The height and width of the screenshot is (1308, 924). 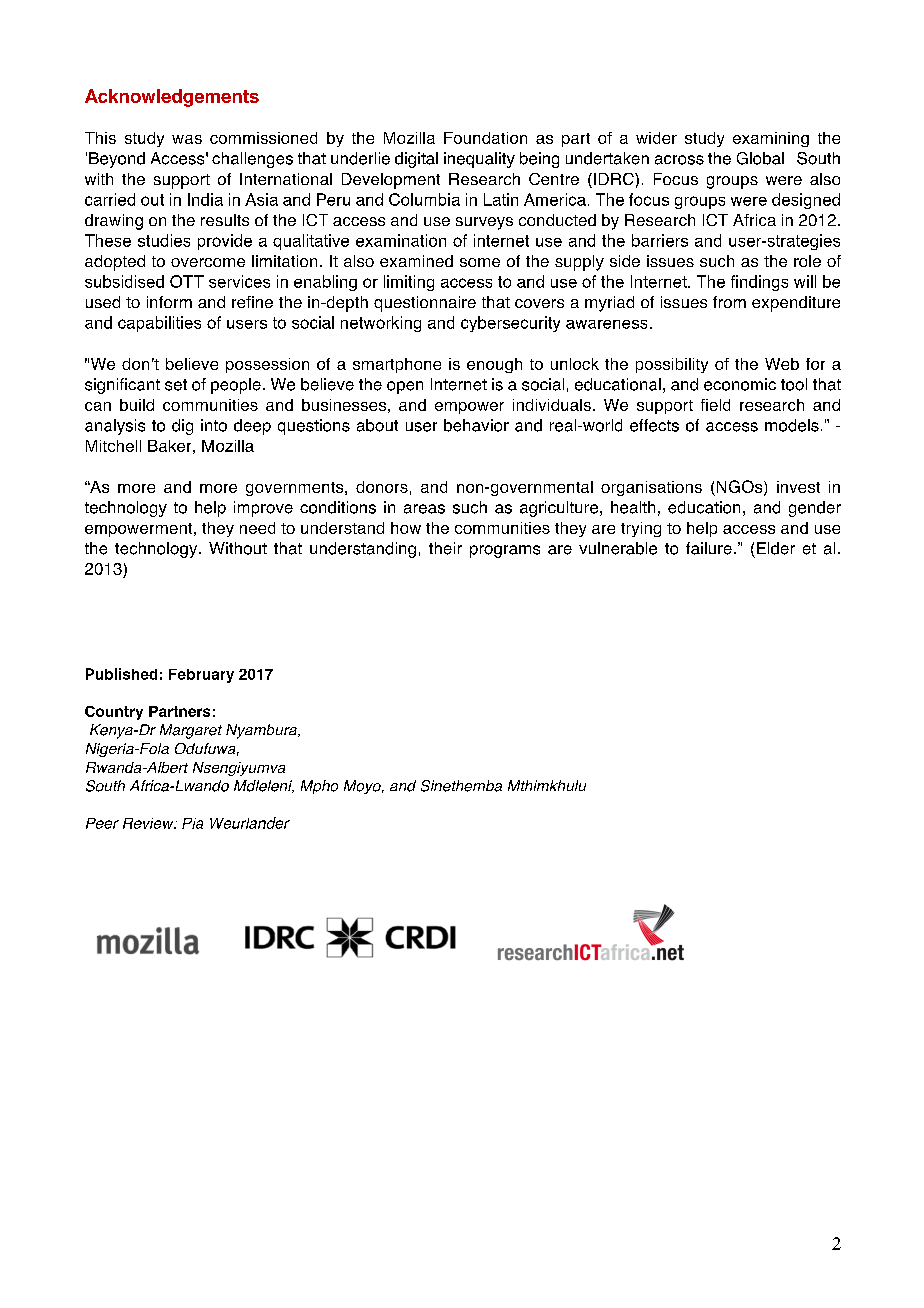 I want to click on failure, so click(x=709, y=548).
